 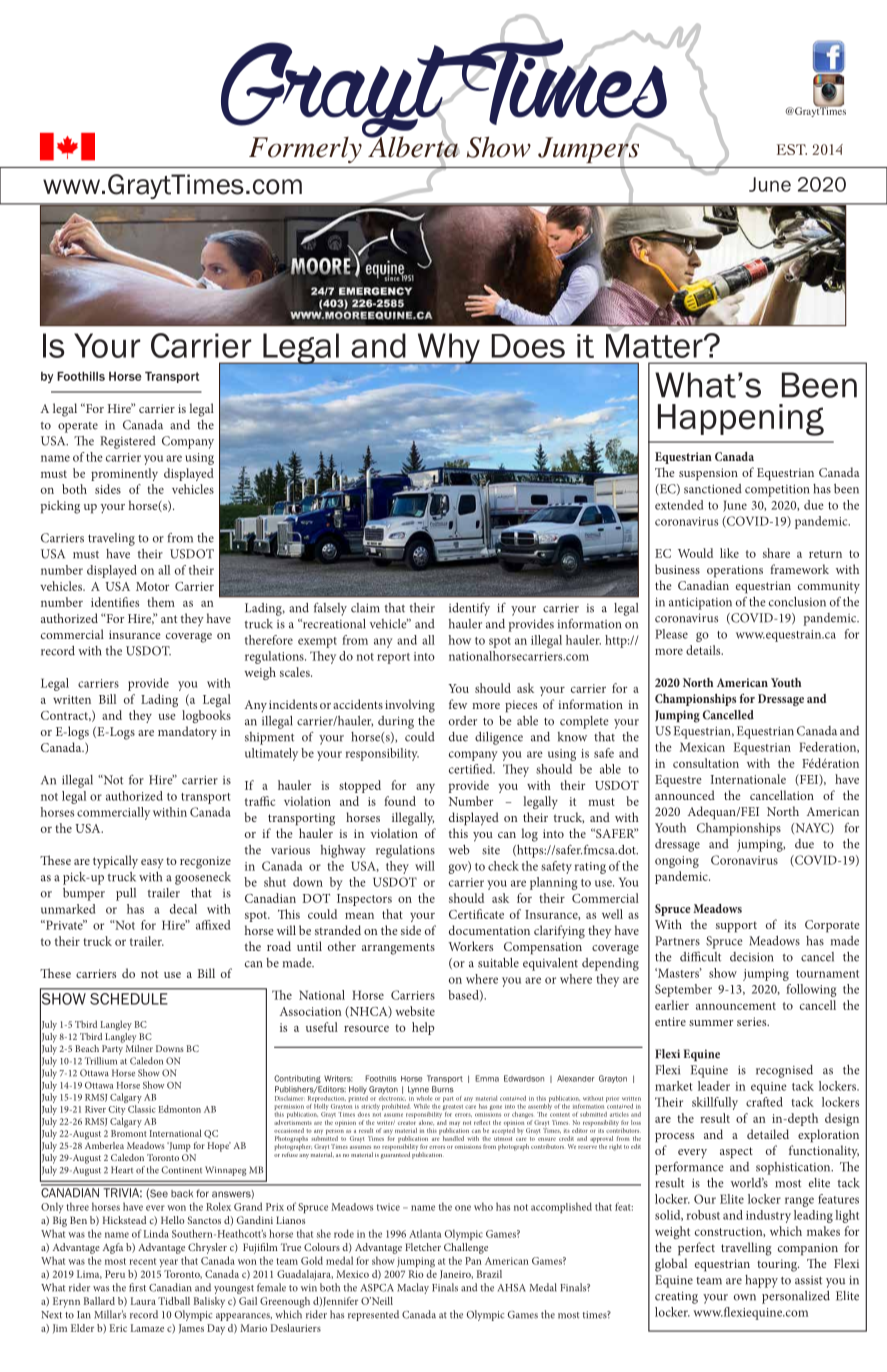 I want to click on Alberta, so click(x=413, y=147).
